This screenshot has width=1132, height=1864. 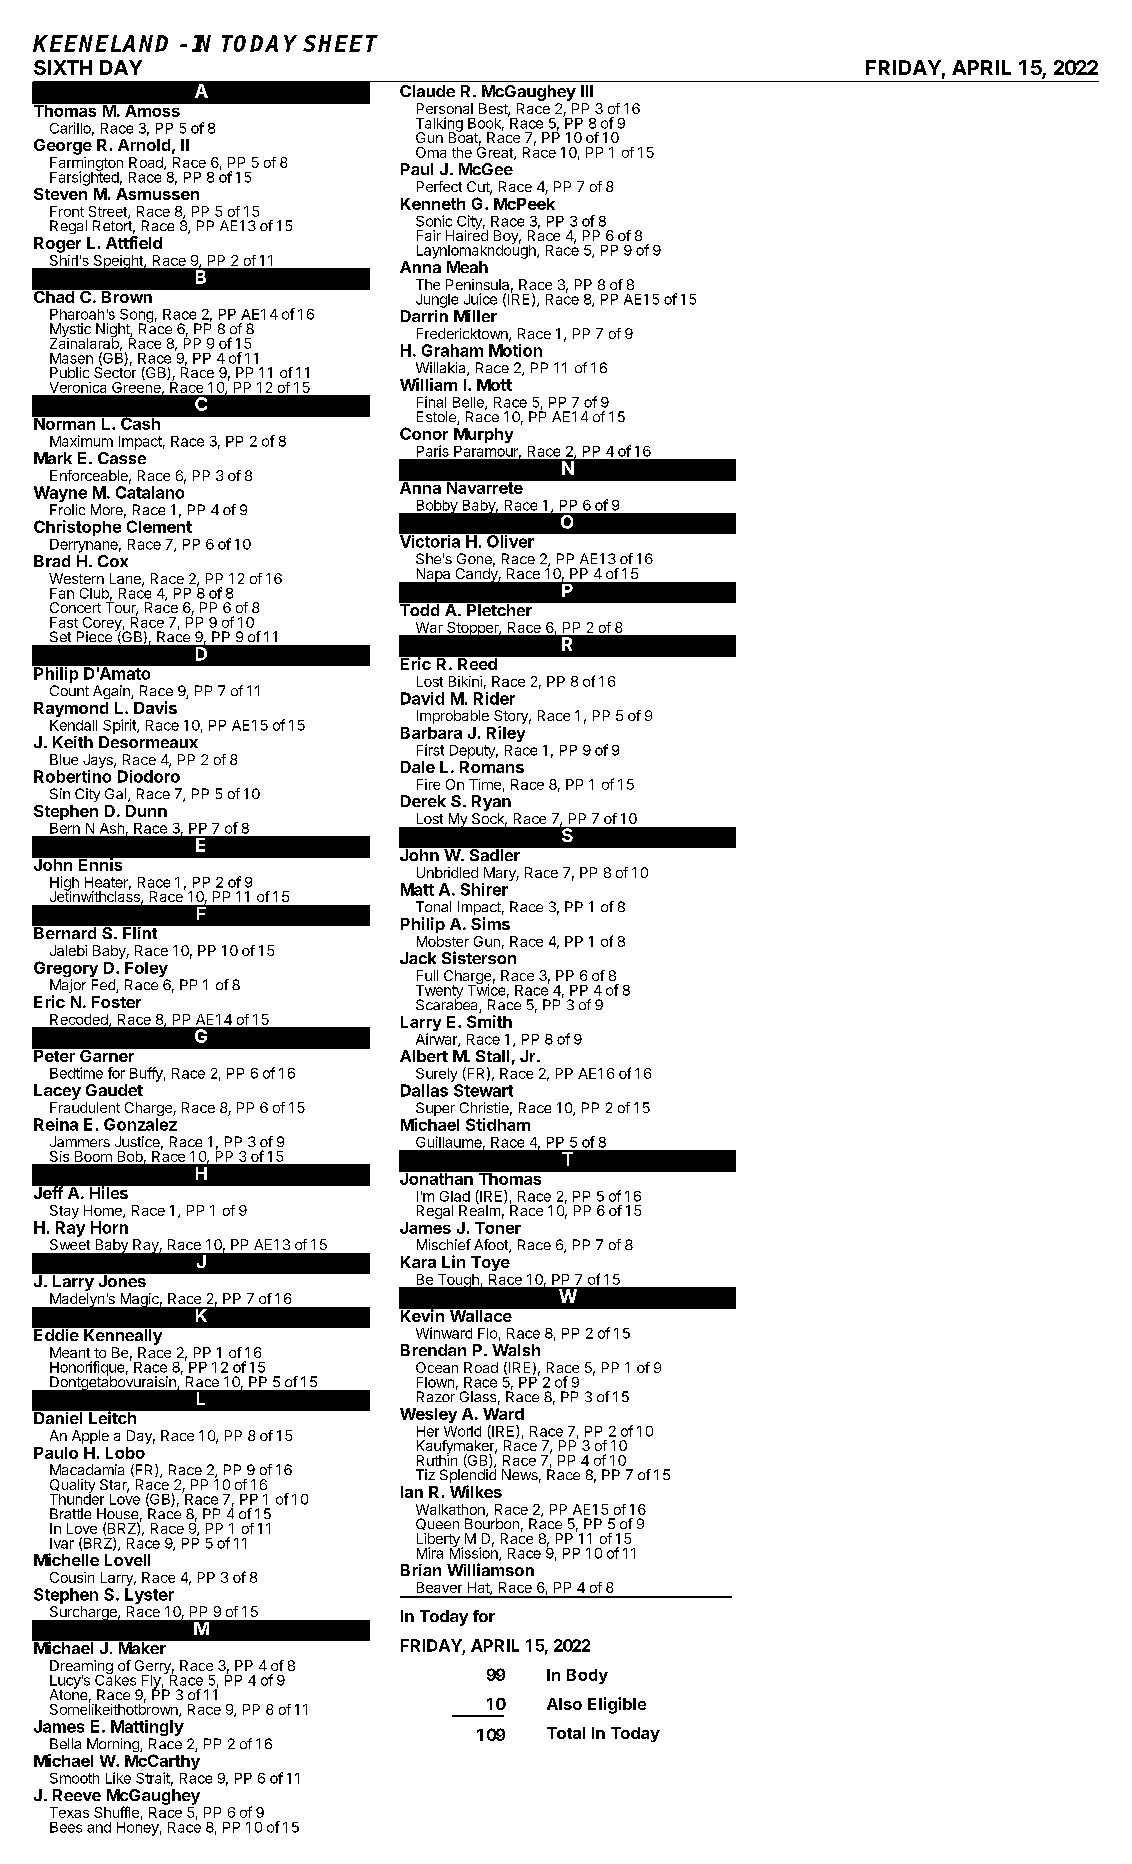 I want to click on III, so click(x=587, y=91).
